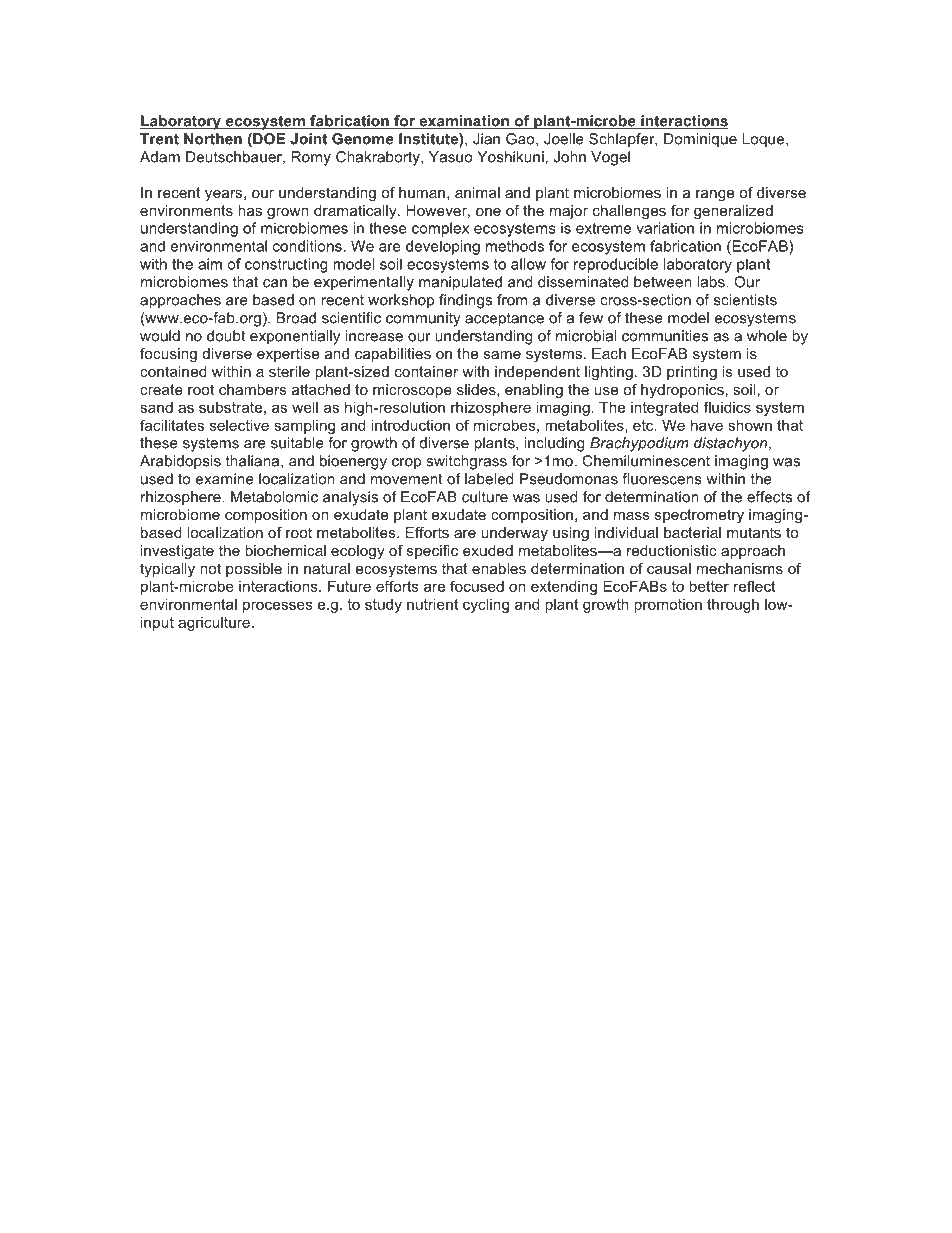 Image resolution: width=952 pixels, height=1233 pixels. I want to click on aim, so click(210, 264).
